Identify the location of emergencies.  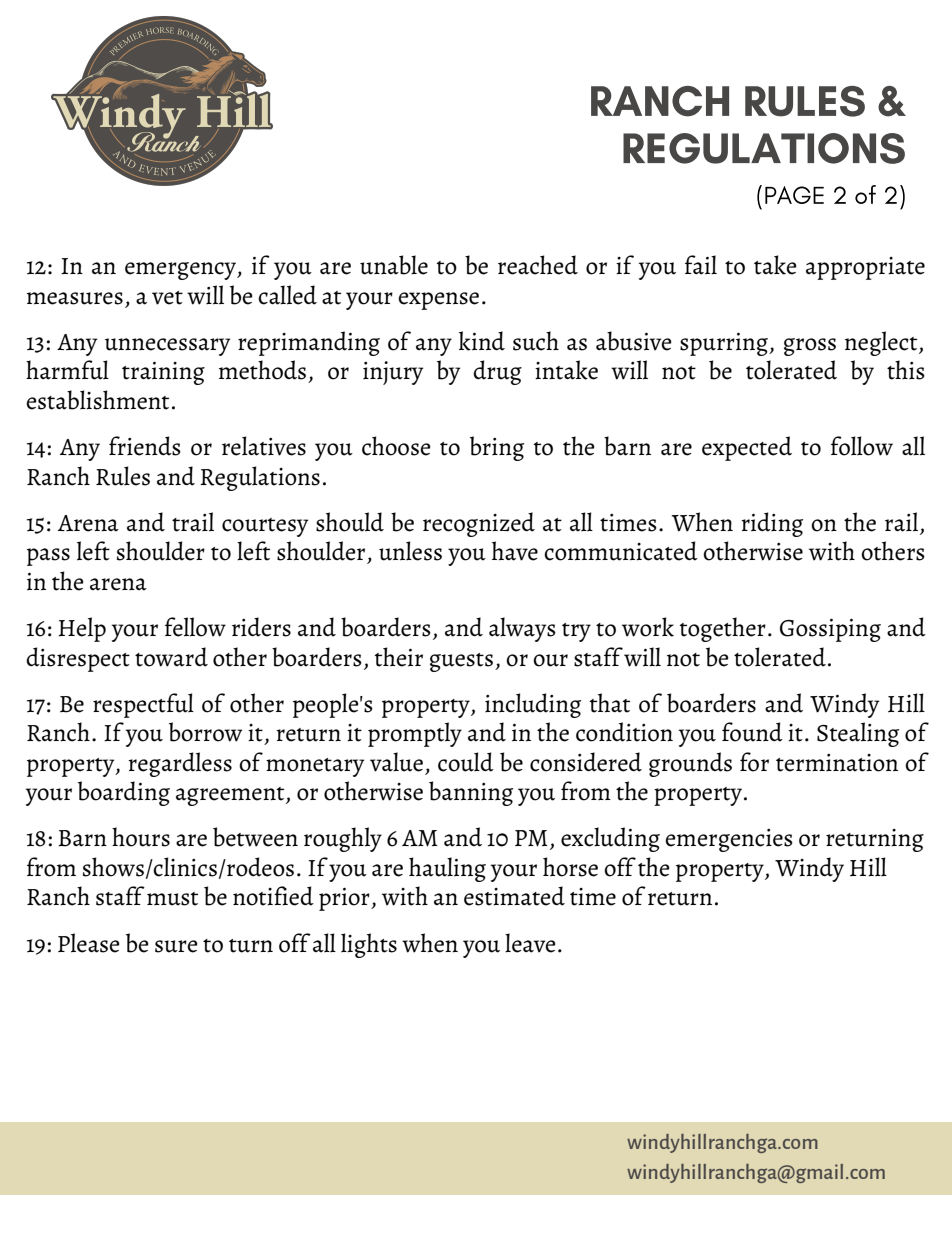
(729, 840).
